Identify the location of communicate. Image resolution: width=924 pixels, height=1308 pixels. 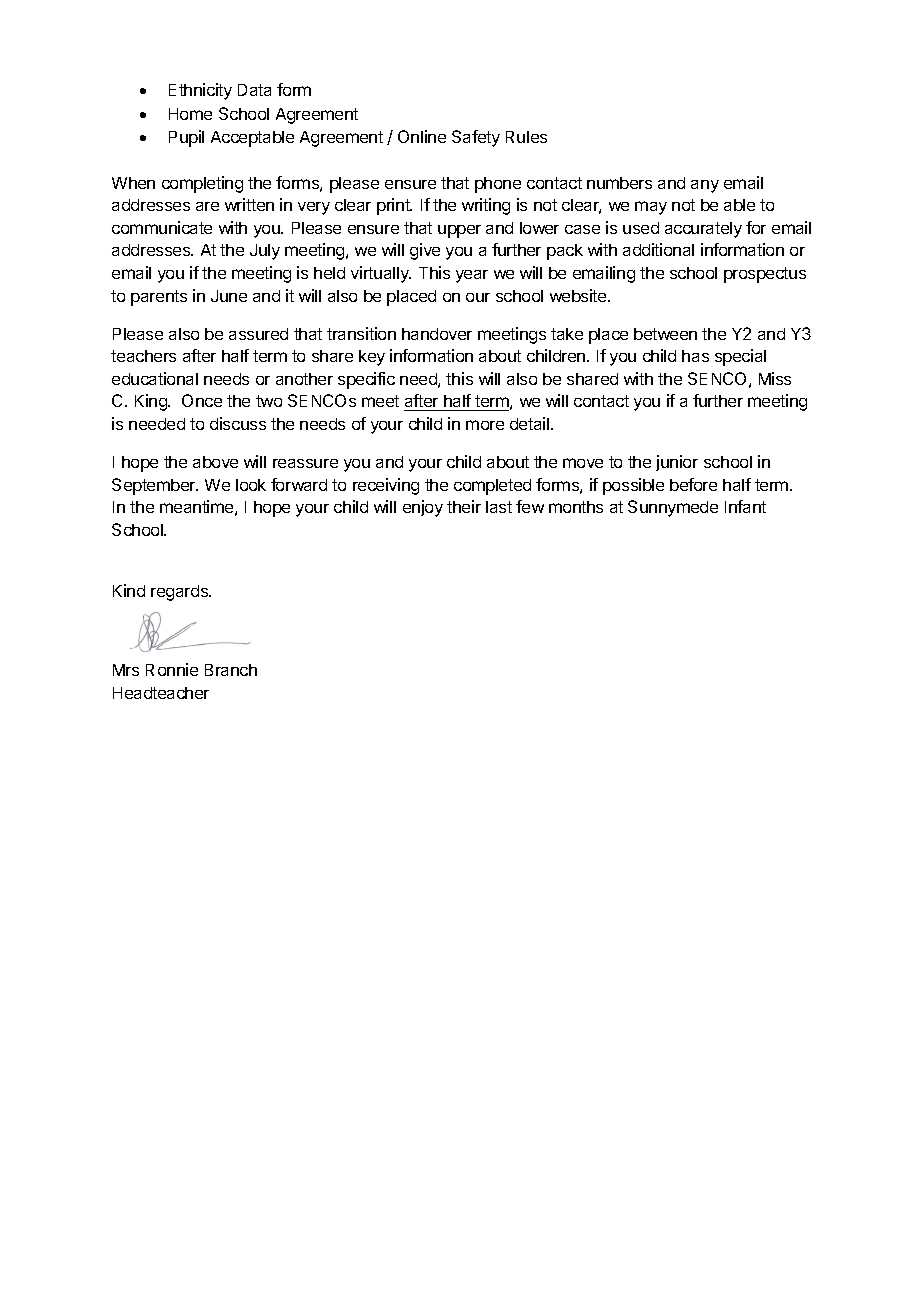
(162, 227).
